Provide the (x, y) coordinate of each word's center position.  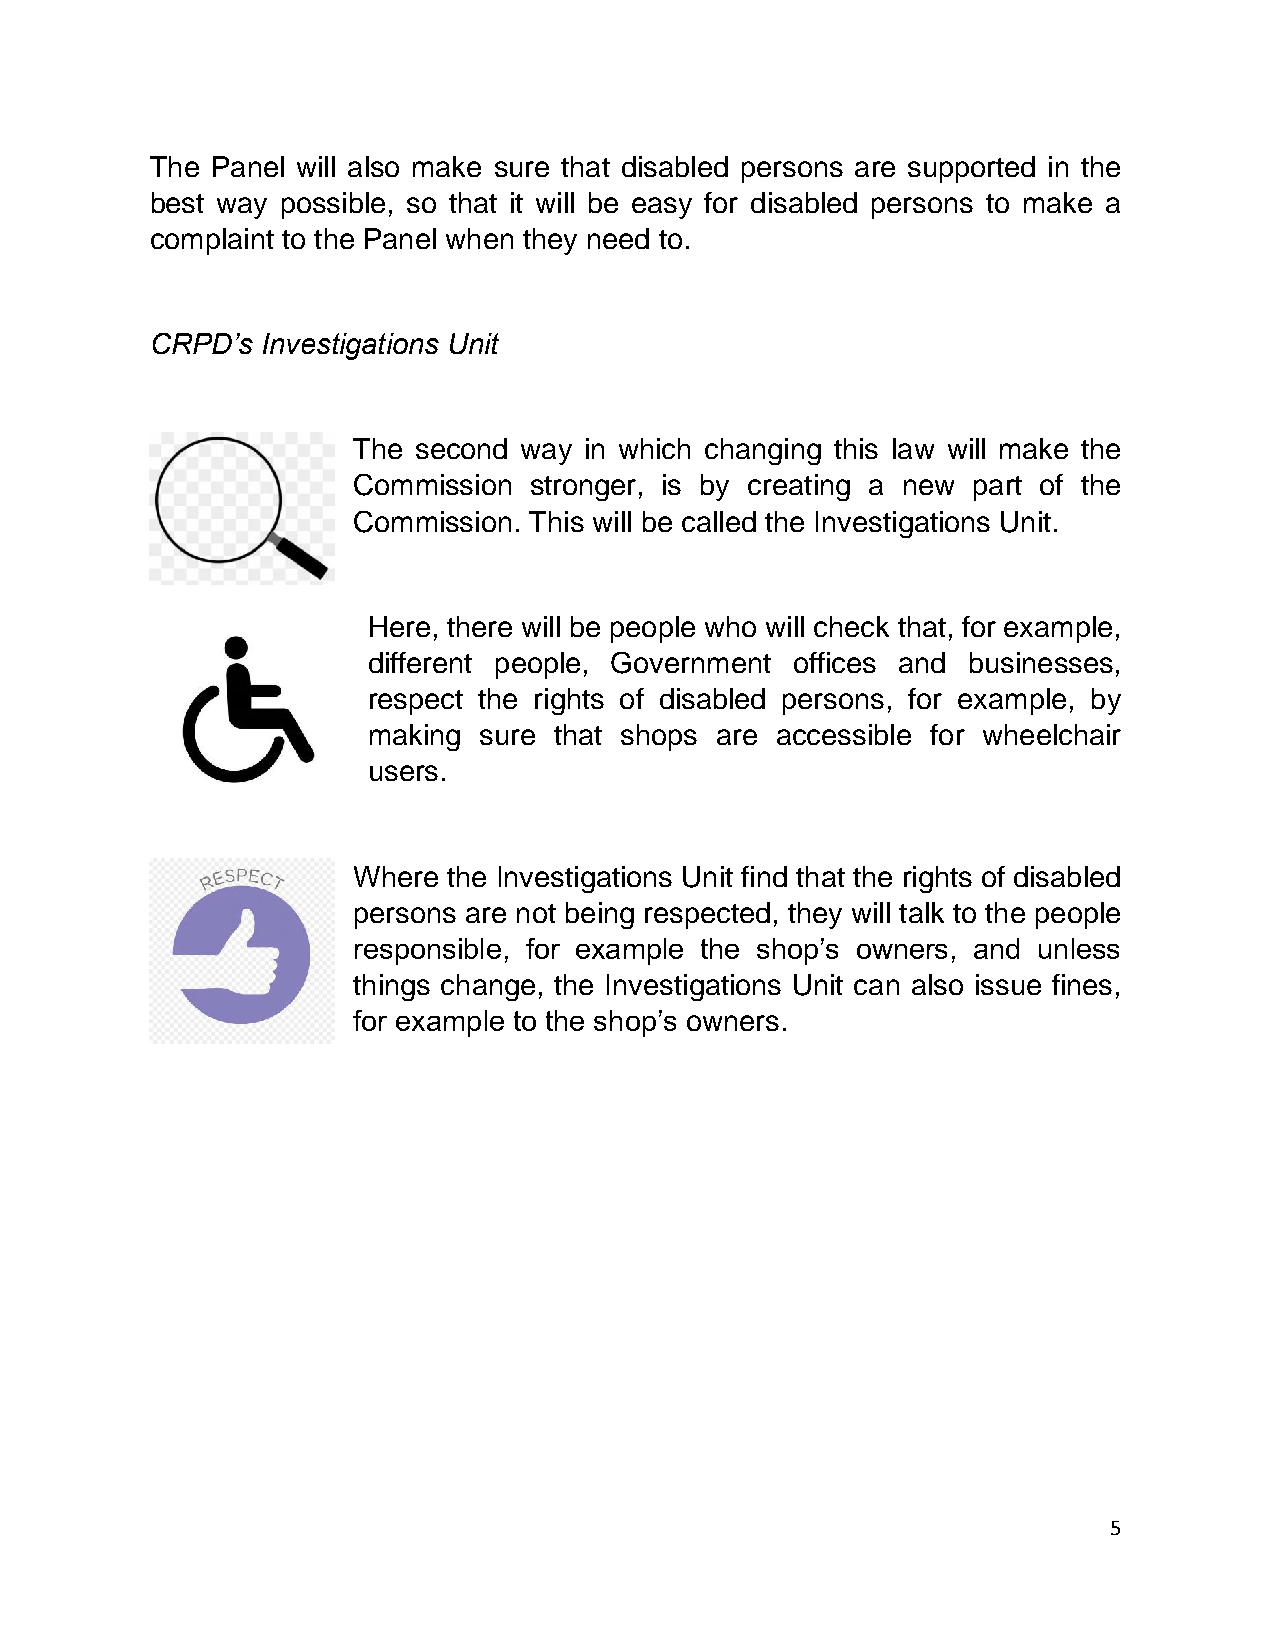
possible (333, 205)
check (851, 626)
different (420, 662)
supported (971, 169)
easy (662, 208)
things (391, 987)
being (600, 915)
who (730, 626)
